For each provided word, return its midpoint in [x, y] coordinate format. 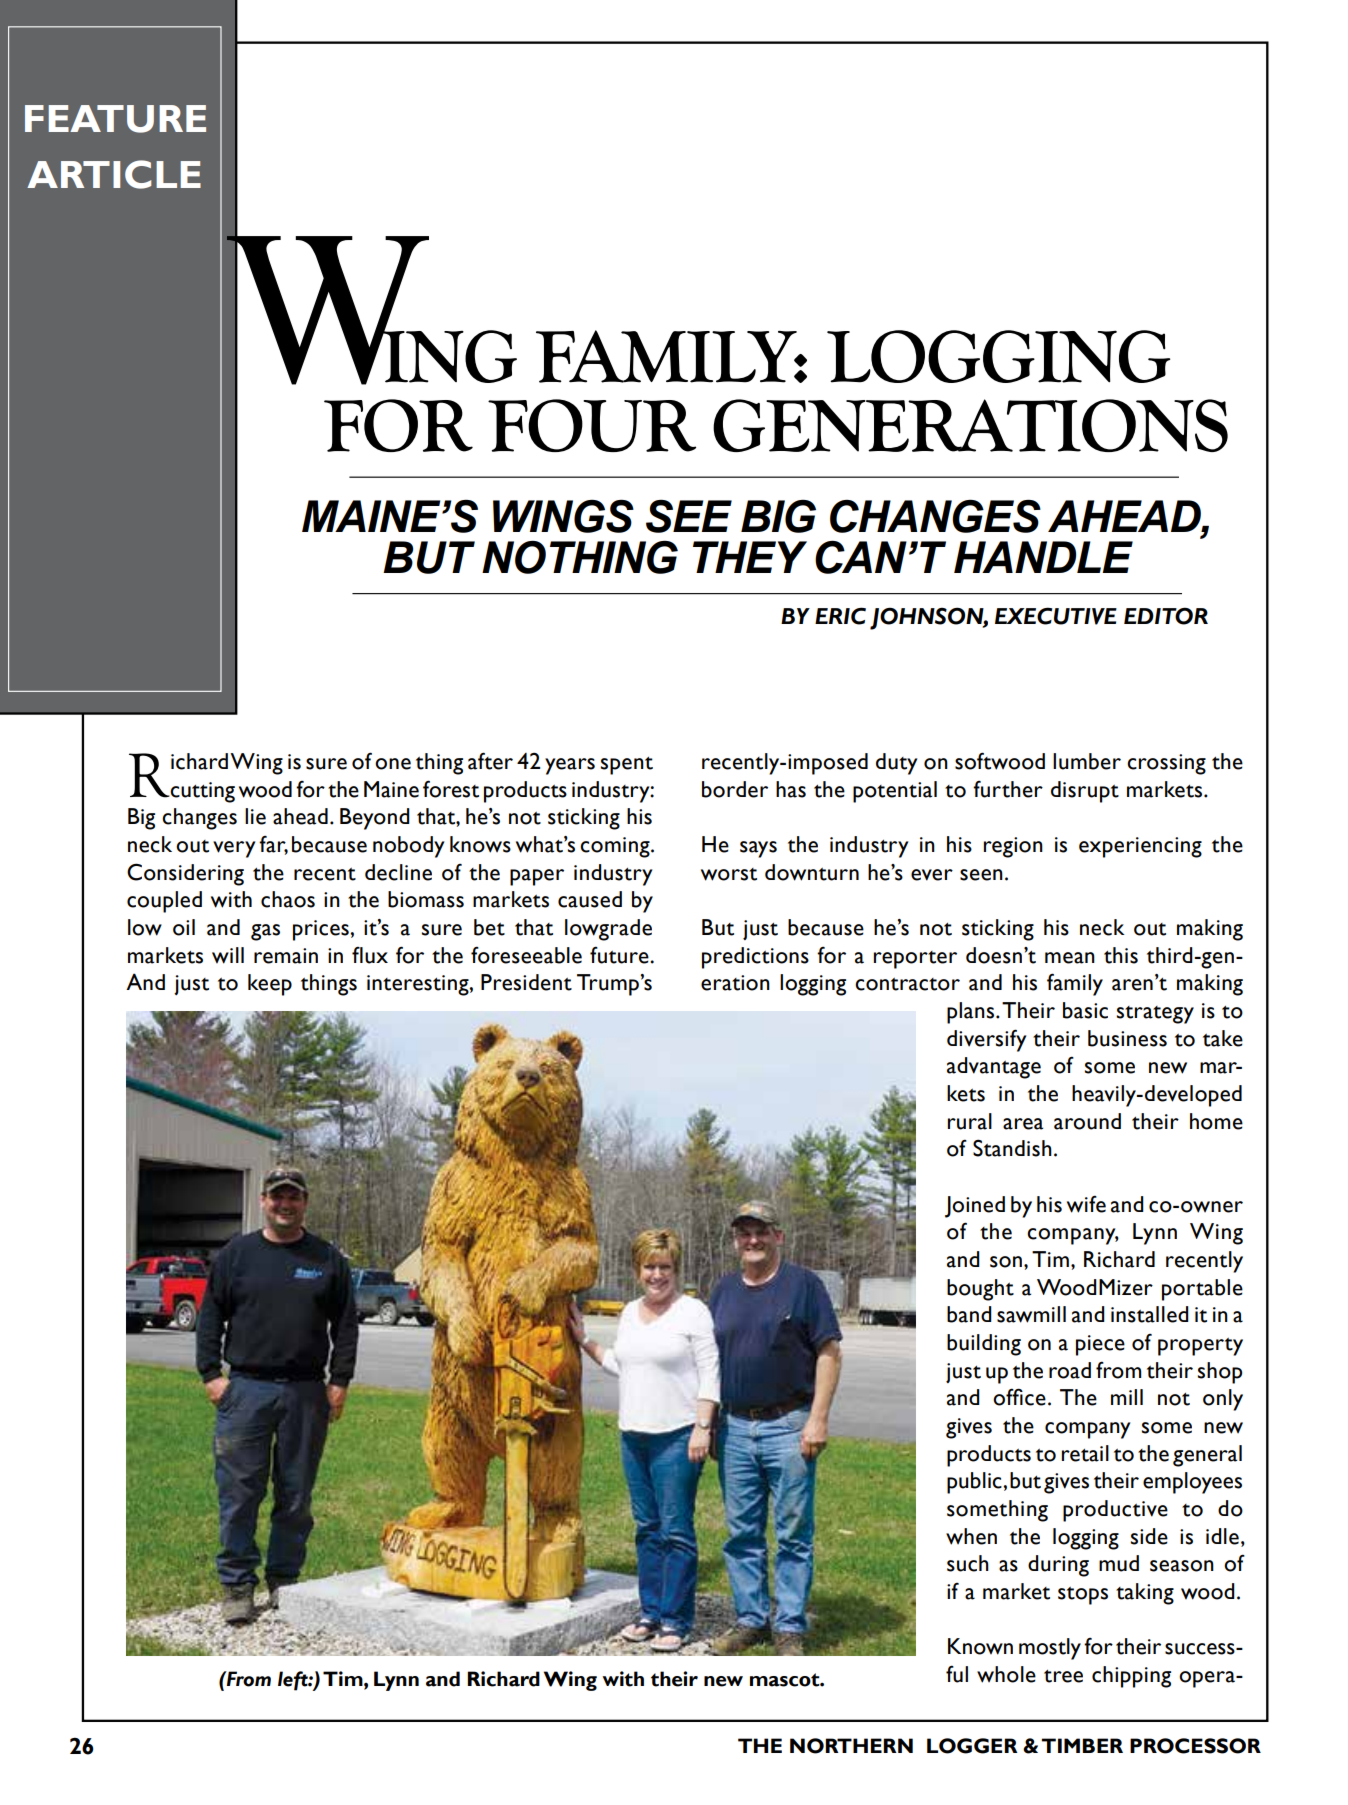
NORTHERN [851, 1746]
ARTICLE [114, 174]
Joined [975, 1207]
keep [270, 985]
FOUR [592, 425]
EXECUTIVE [1056, 616]
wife [1086, 1204]
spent [627, 766]
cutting [201, 792]
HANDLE [1043, 557]
